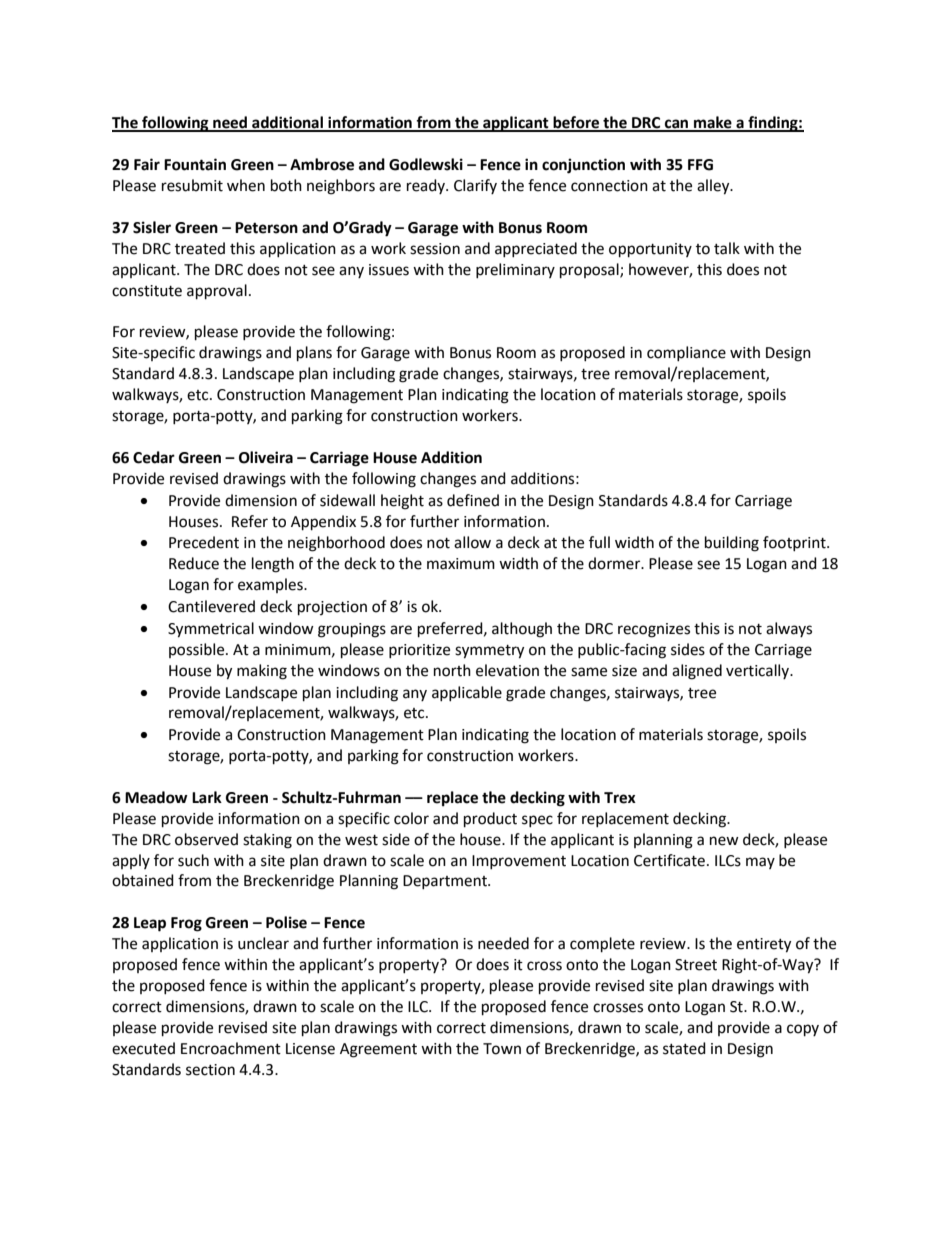 The height and width of the page is (1233, 952). Describe the element at coordinates (206, 839) in the page. I see `observed` at that location.
